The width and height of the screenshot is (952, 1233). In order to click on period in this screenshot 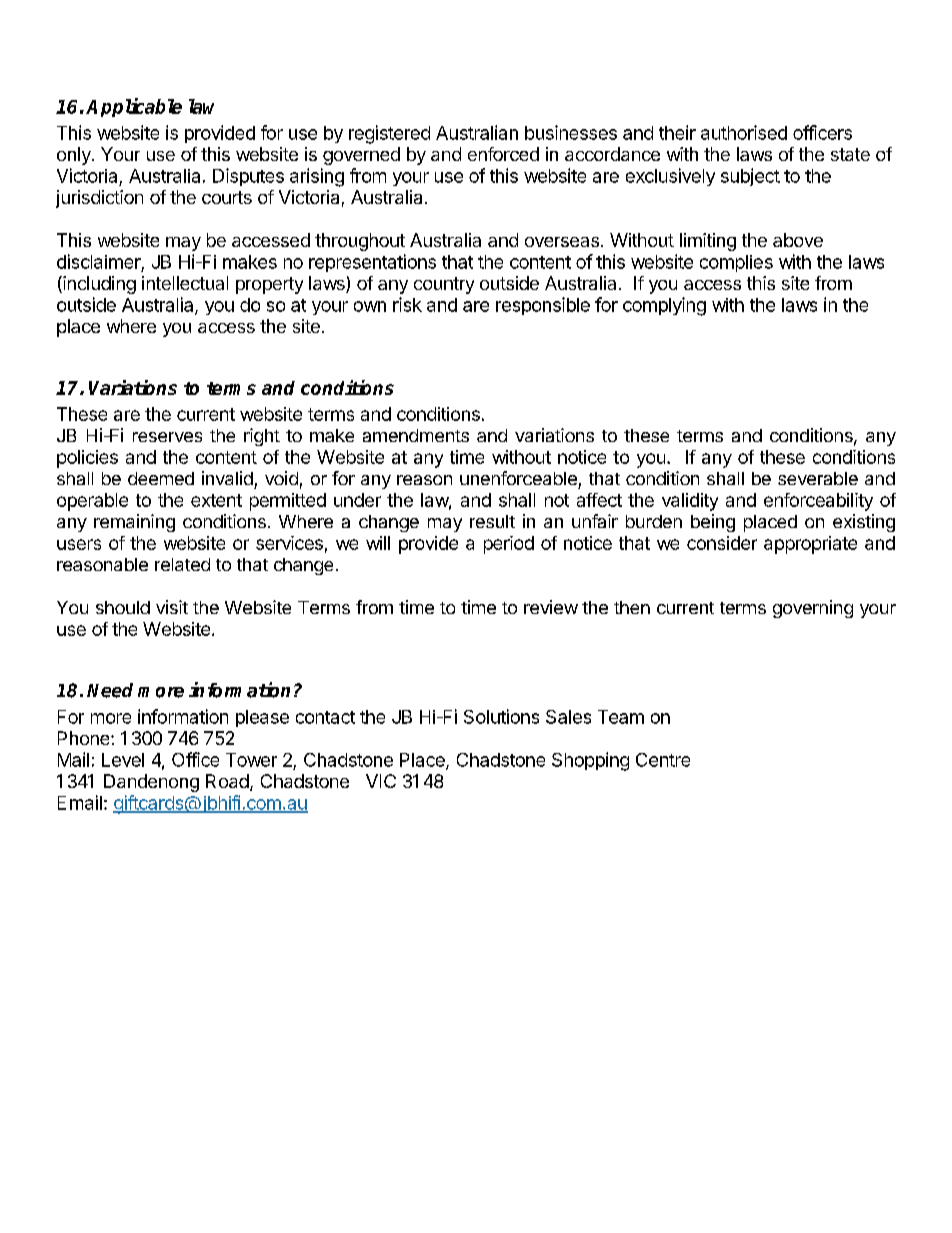, I will do `click(509, 545)`.
